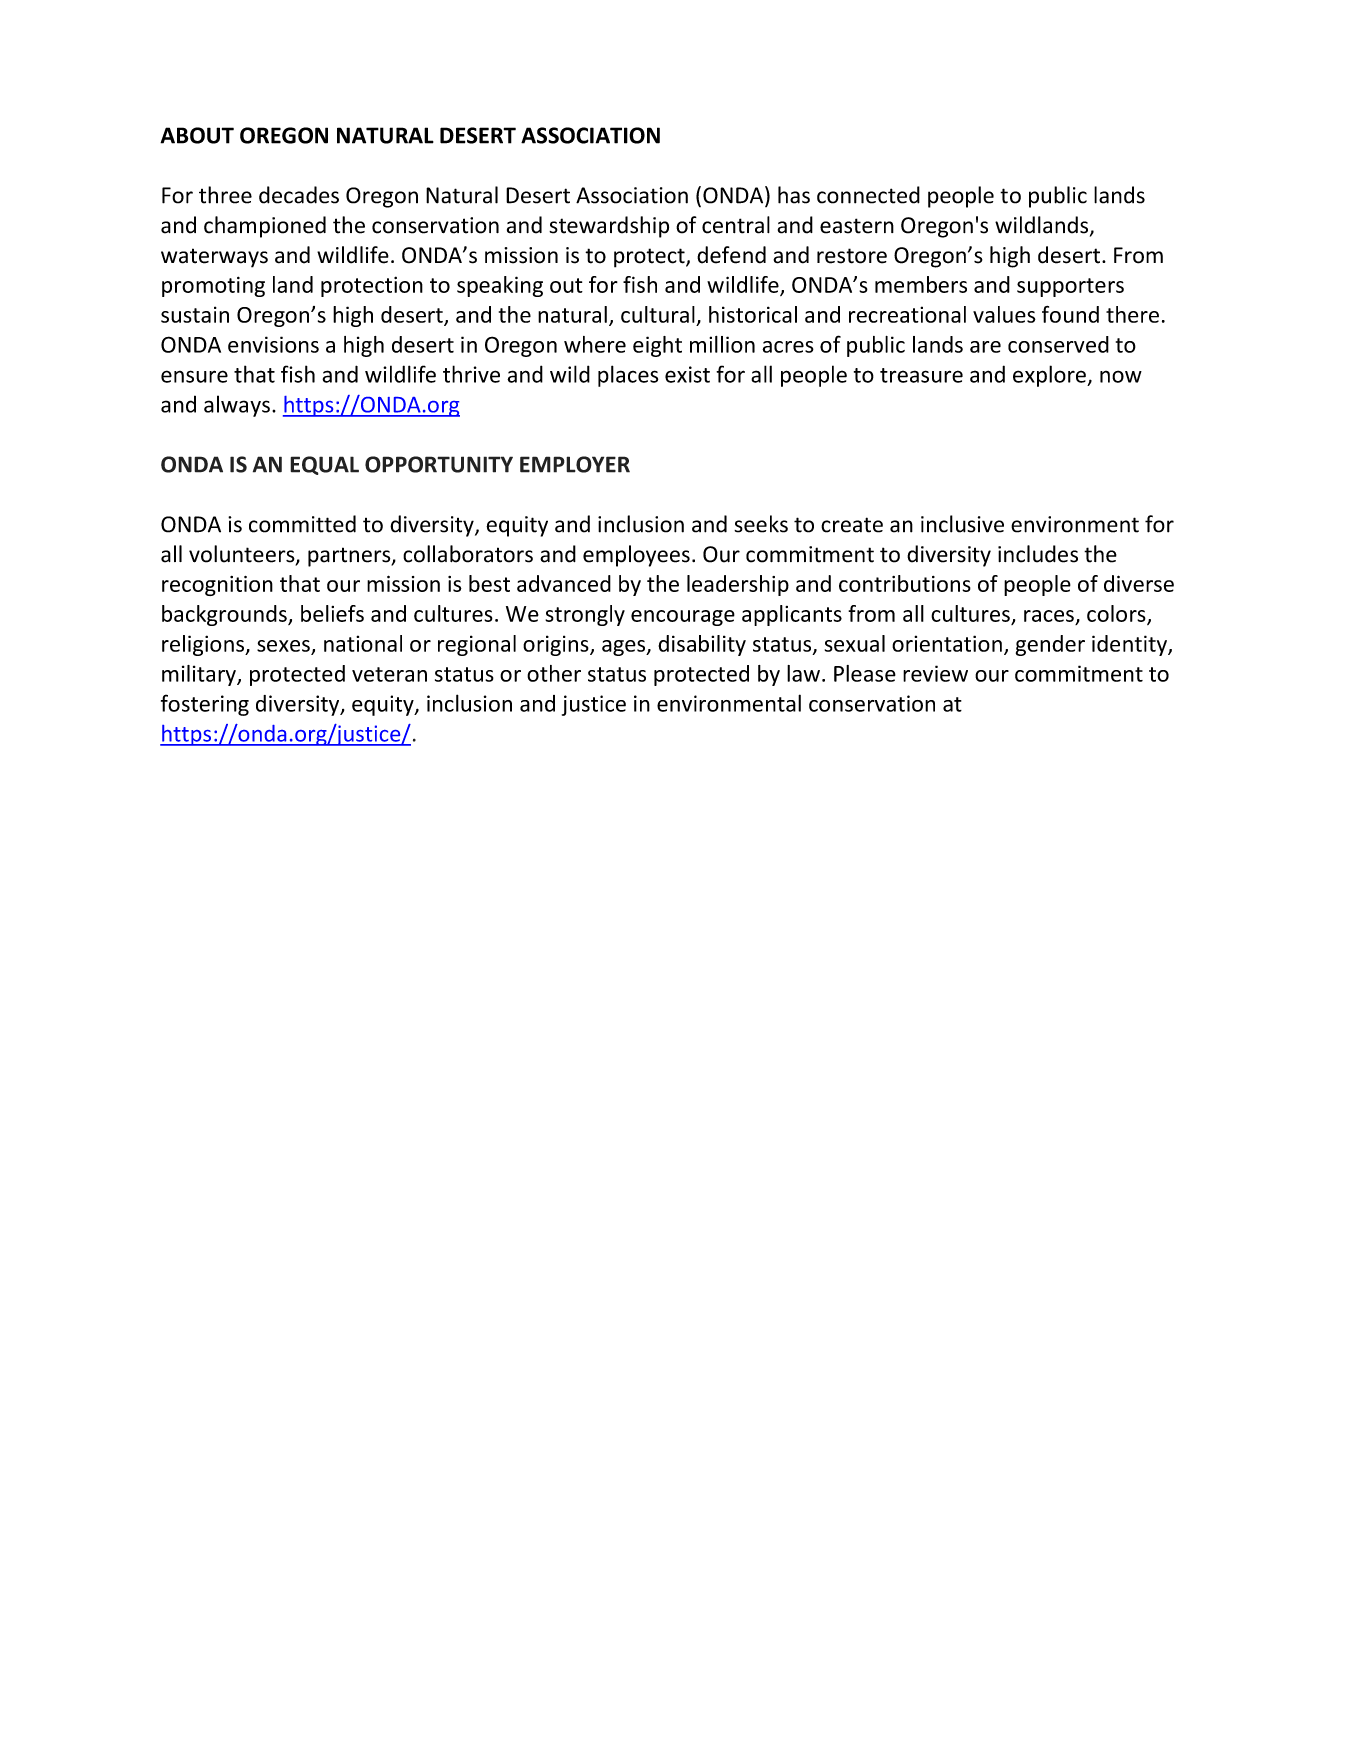 The image size is (1363, 1764). What do you see at coordinates (1038, 554) in the document?
I see `includes` at bounding box center [1038, 554].
